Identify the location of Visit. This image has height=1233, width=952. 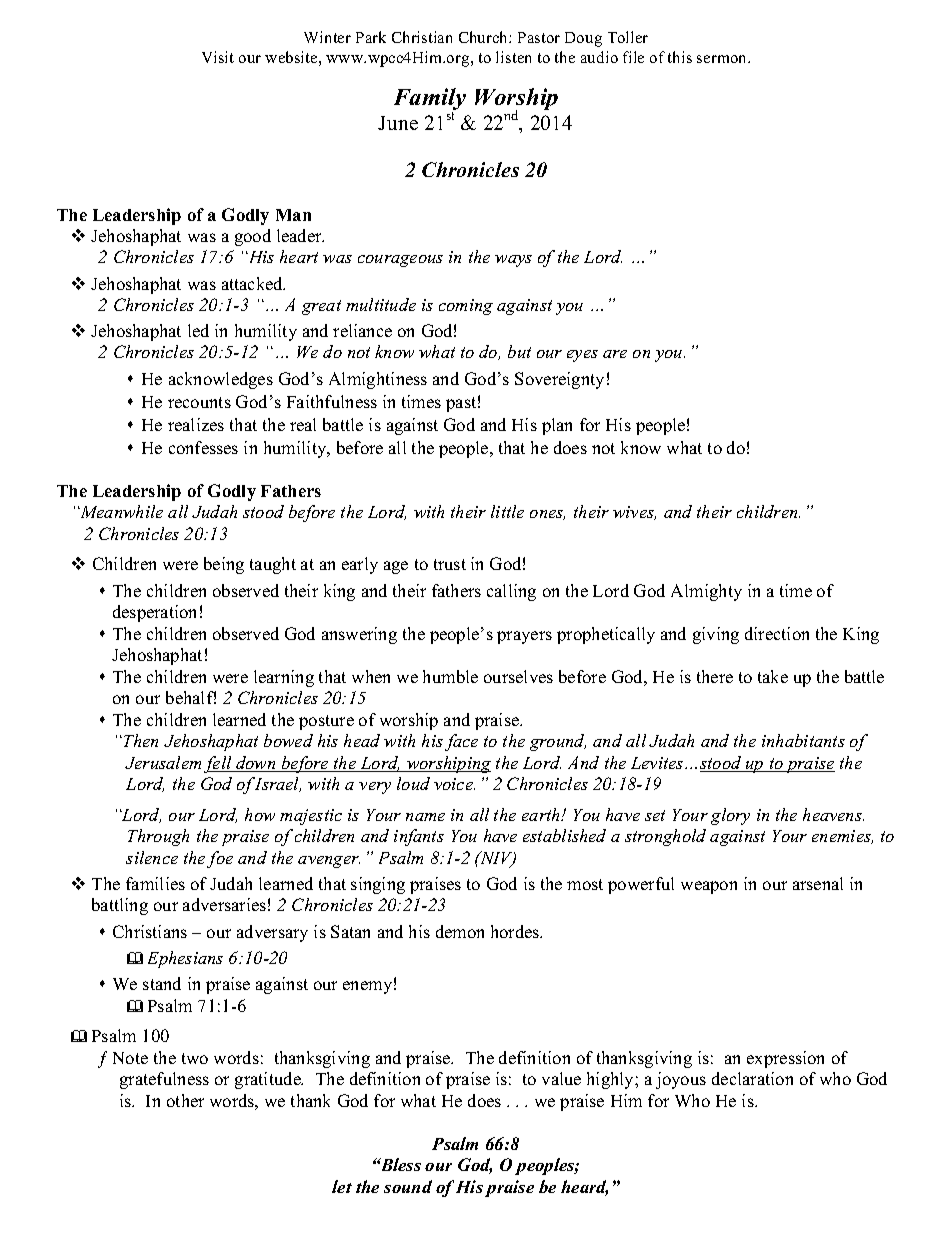
(218, 57).
